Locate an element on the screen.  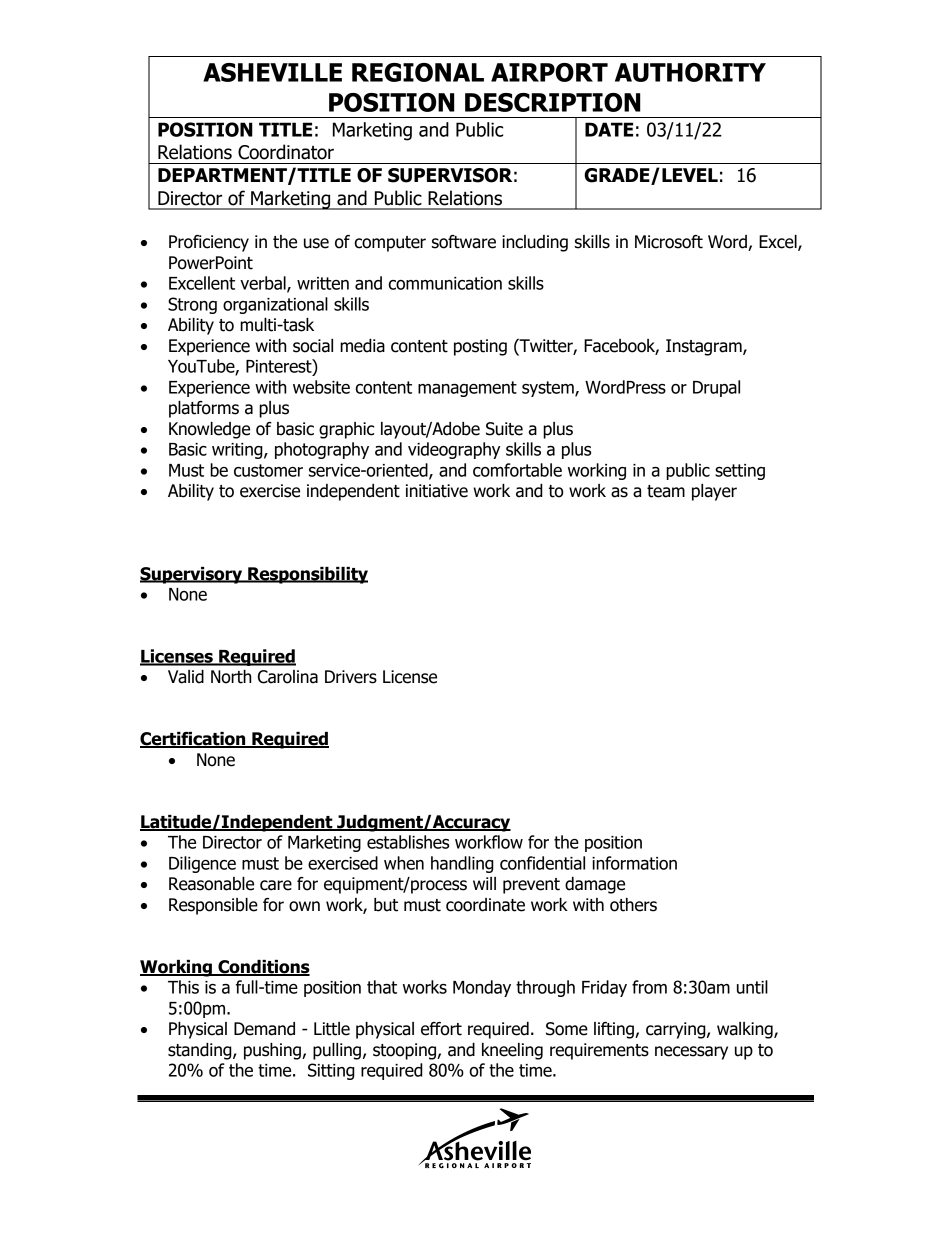
Instagram is located at coordinates (705, 347).
